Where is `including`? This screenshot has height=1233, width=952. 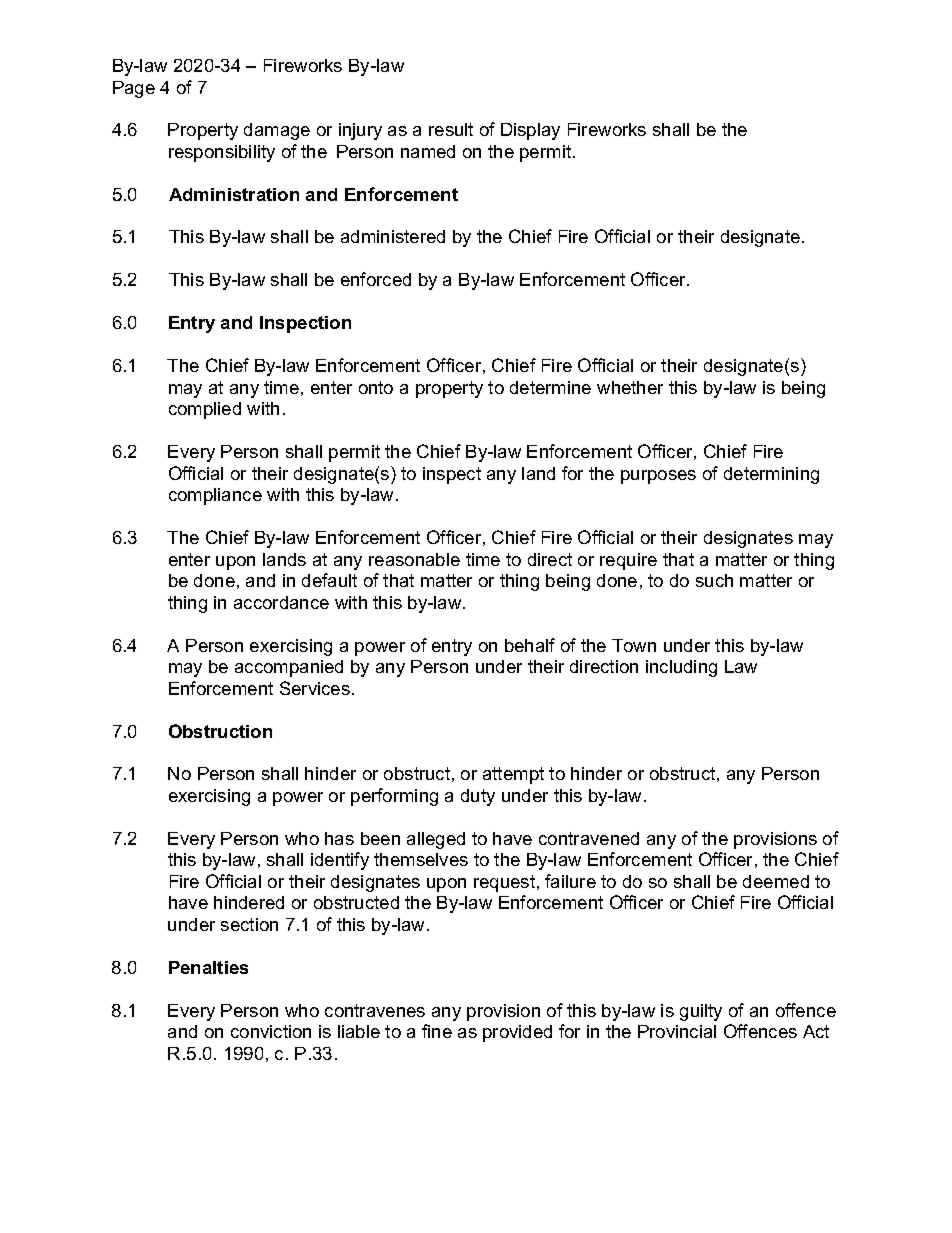
including is located at coordinates (681, 668).
